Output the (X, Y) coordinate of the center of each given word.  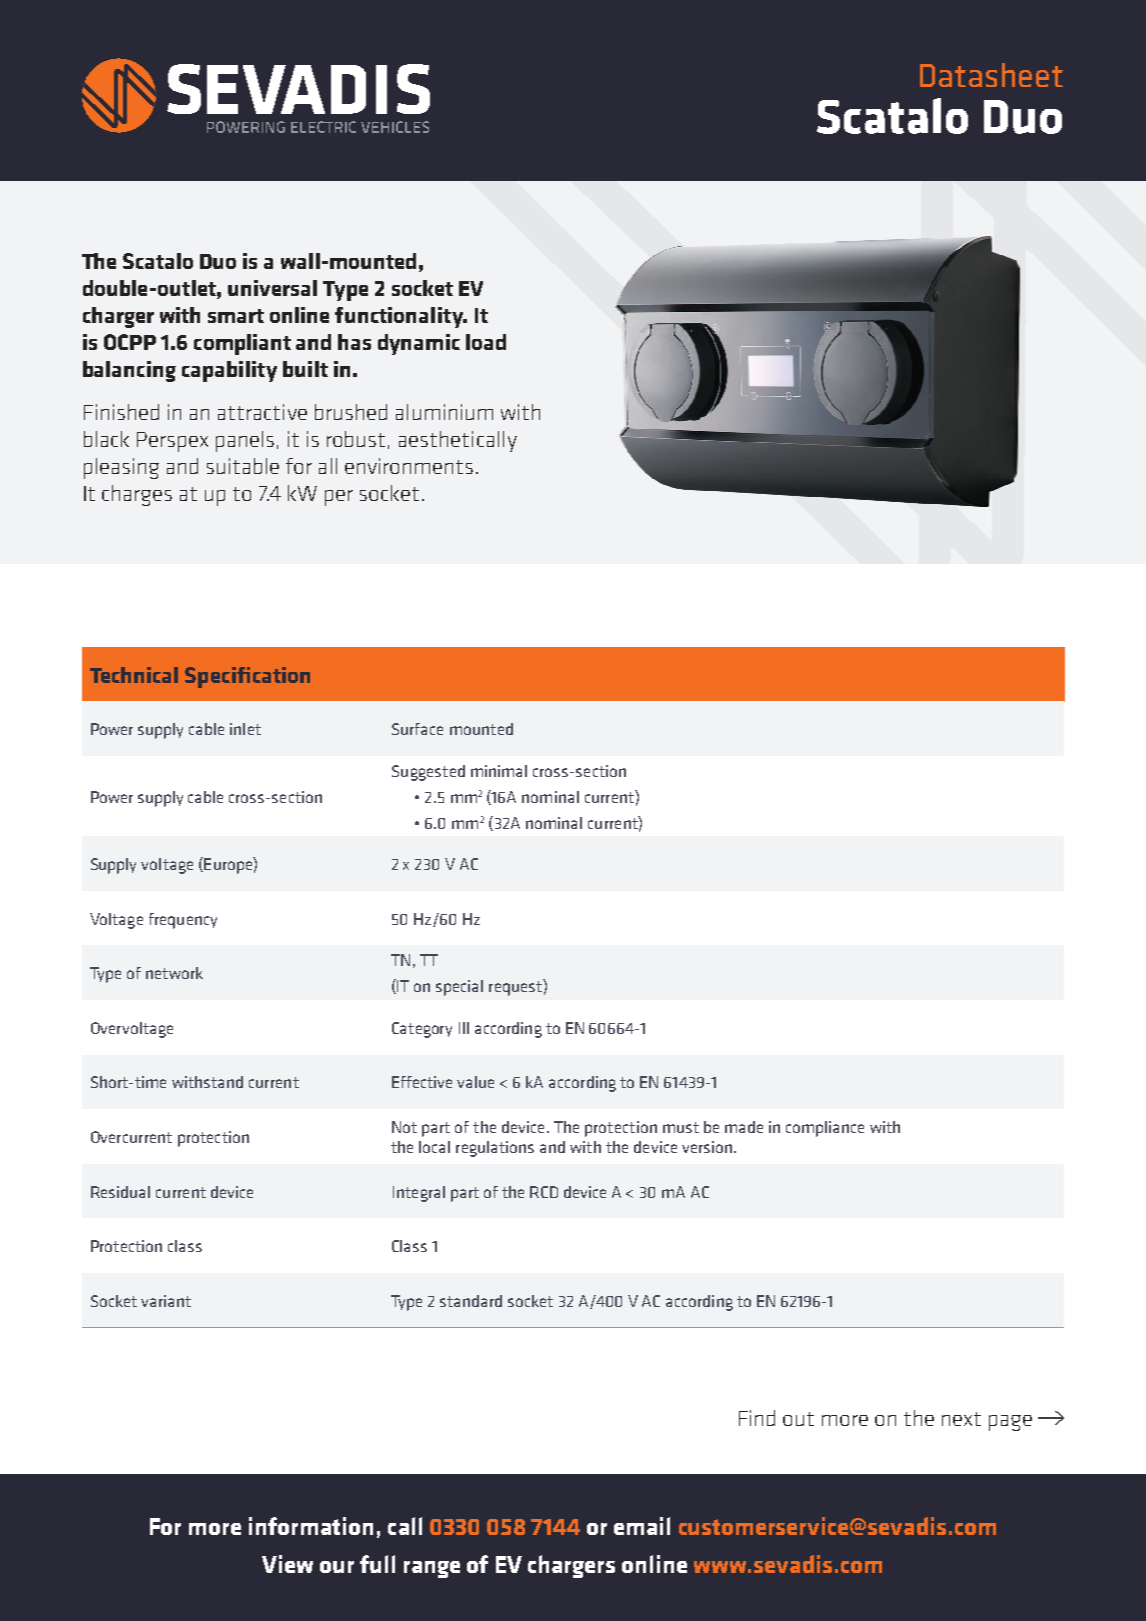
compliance (825, 1129)
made (744, 1127)
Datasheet (991, 75)
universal (272, 288)
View (287, 1564)
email (642, 1526)
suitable (243, 466)
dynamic (419, 344)
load (486, 342)
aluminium (444, 412)
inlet (245, 729)
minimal (499, 771)
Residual (120, 1192)
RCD (544, 1192)
